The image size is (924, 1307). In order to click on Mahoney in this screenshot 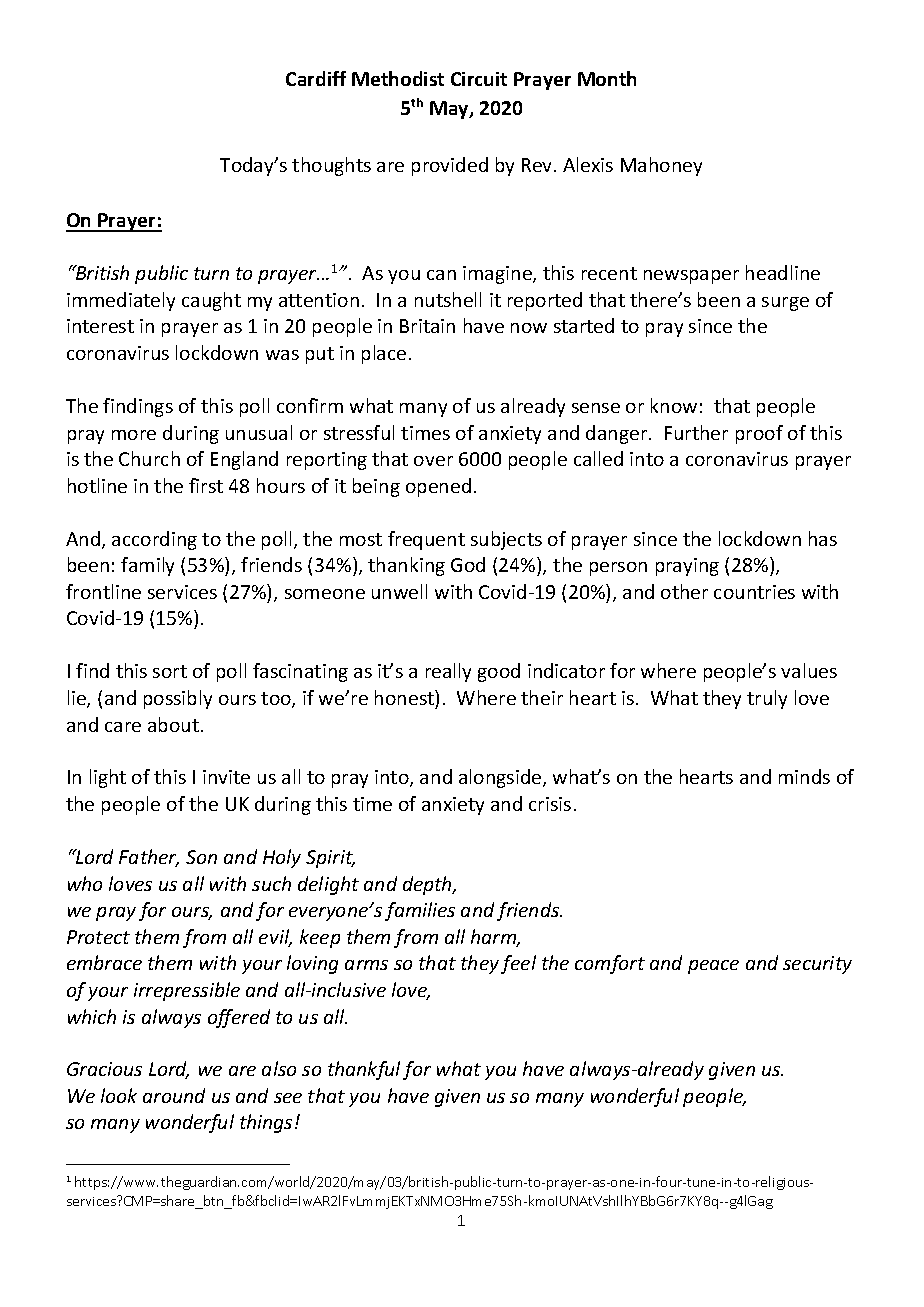, I will do `click(661, 166)`.
